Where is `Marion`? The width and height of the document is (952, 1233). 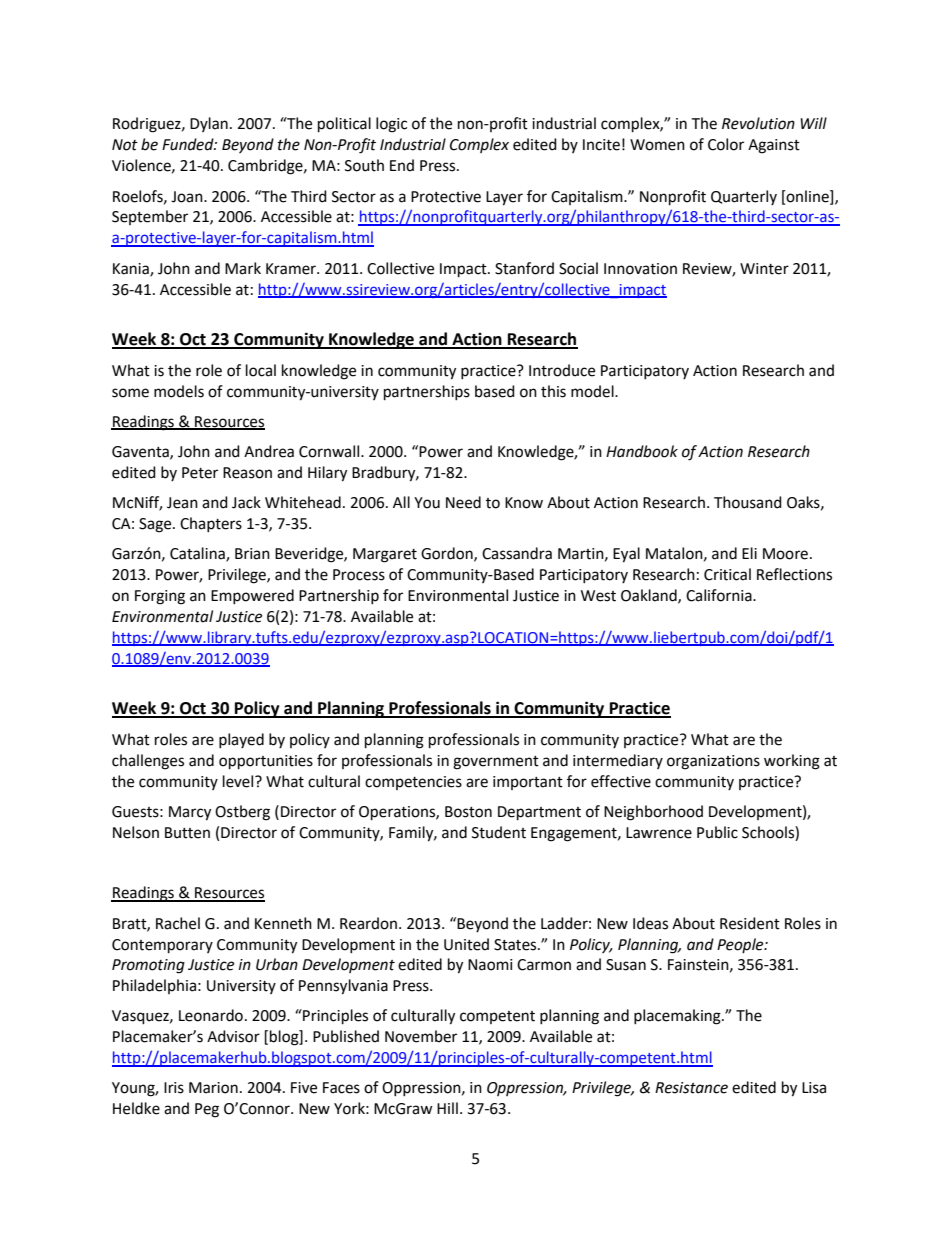 Marion is located at coordinates (213, 1088).
